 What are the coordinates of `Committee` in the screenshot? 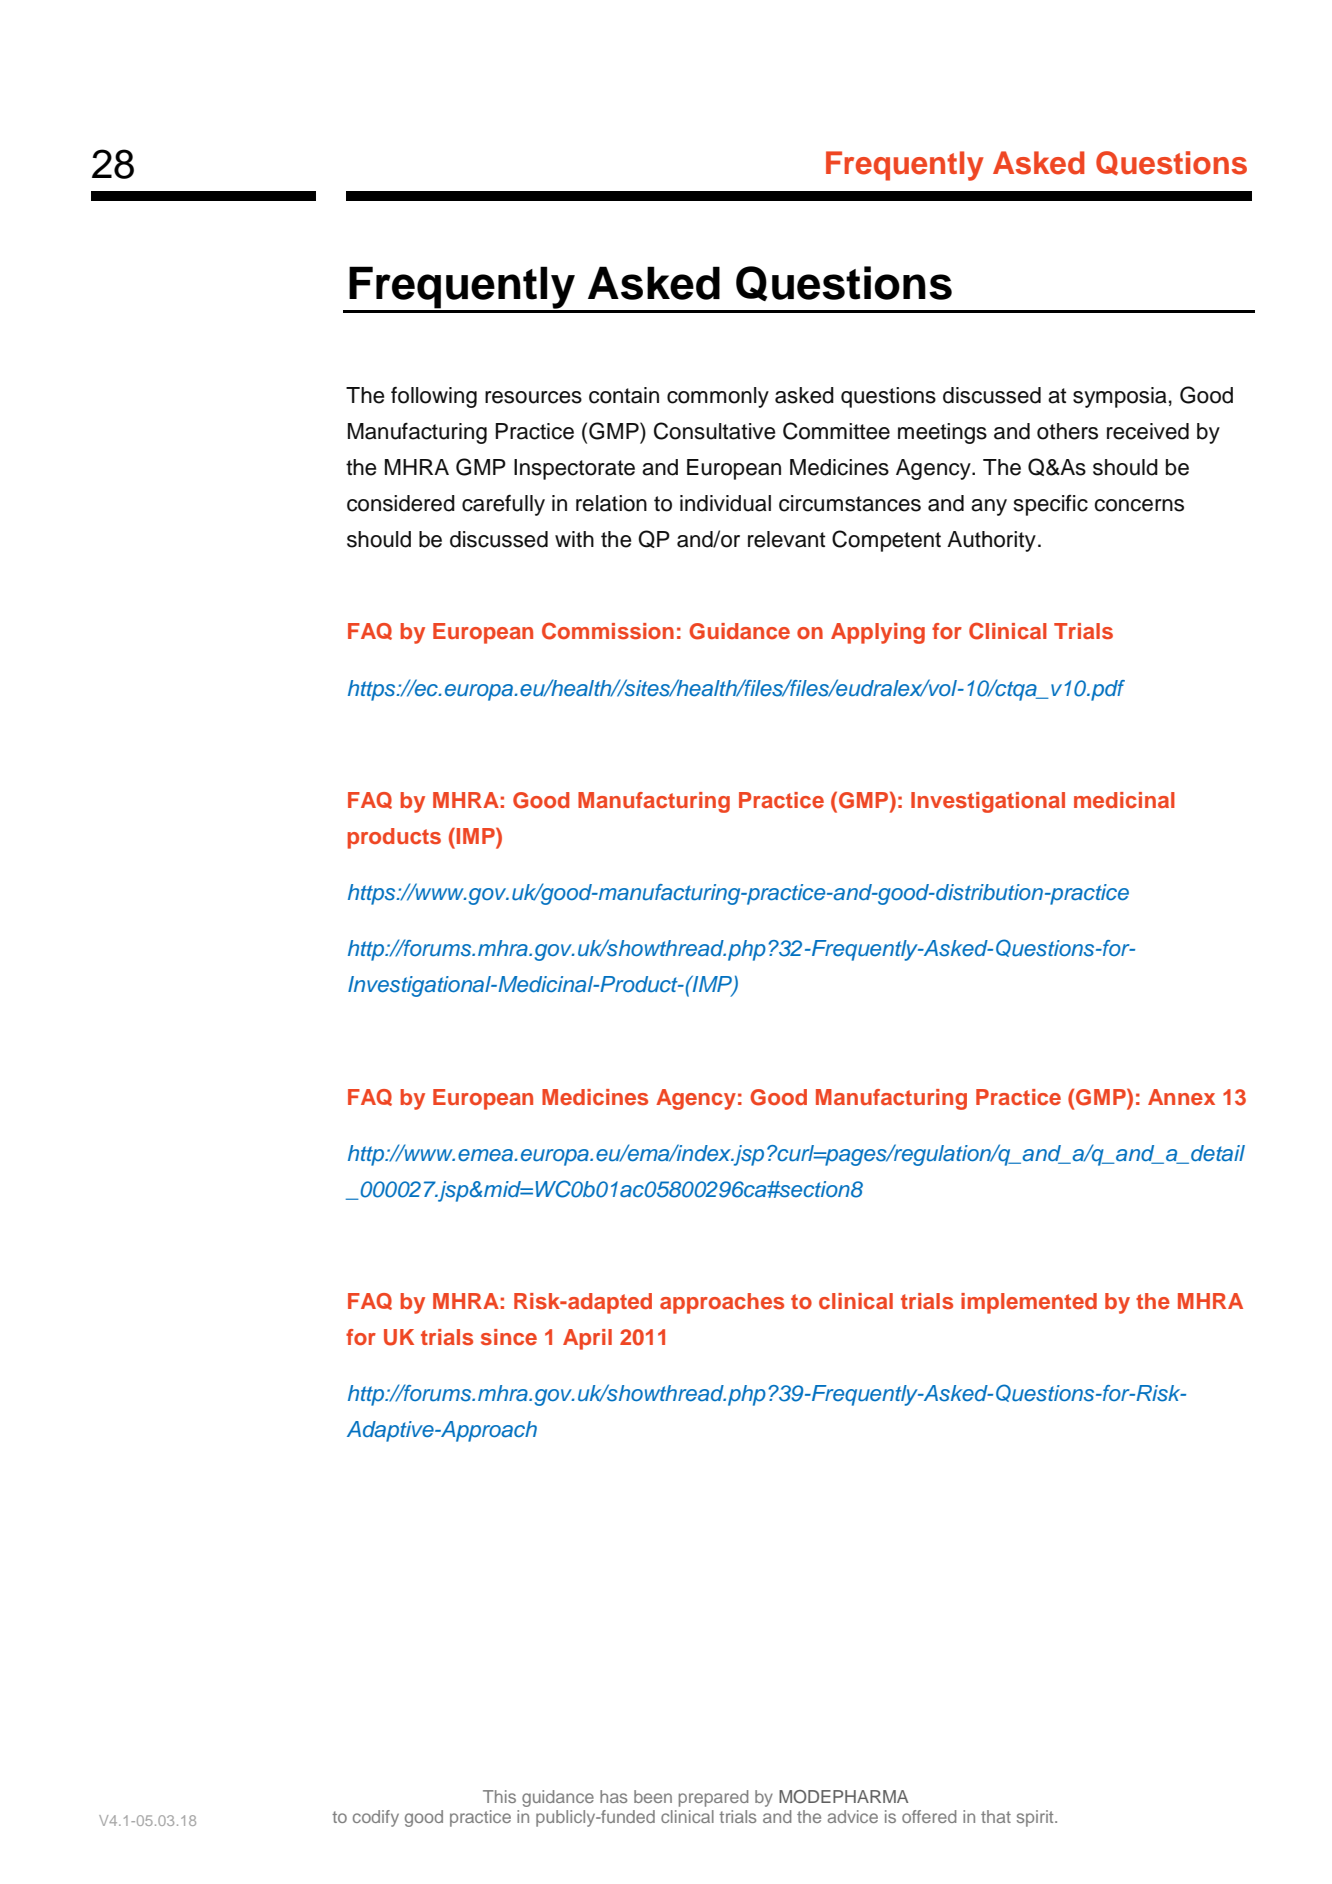 It's located at (836, 431).
